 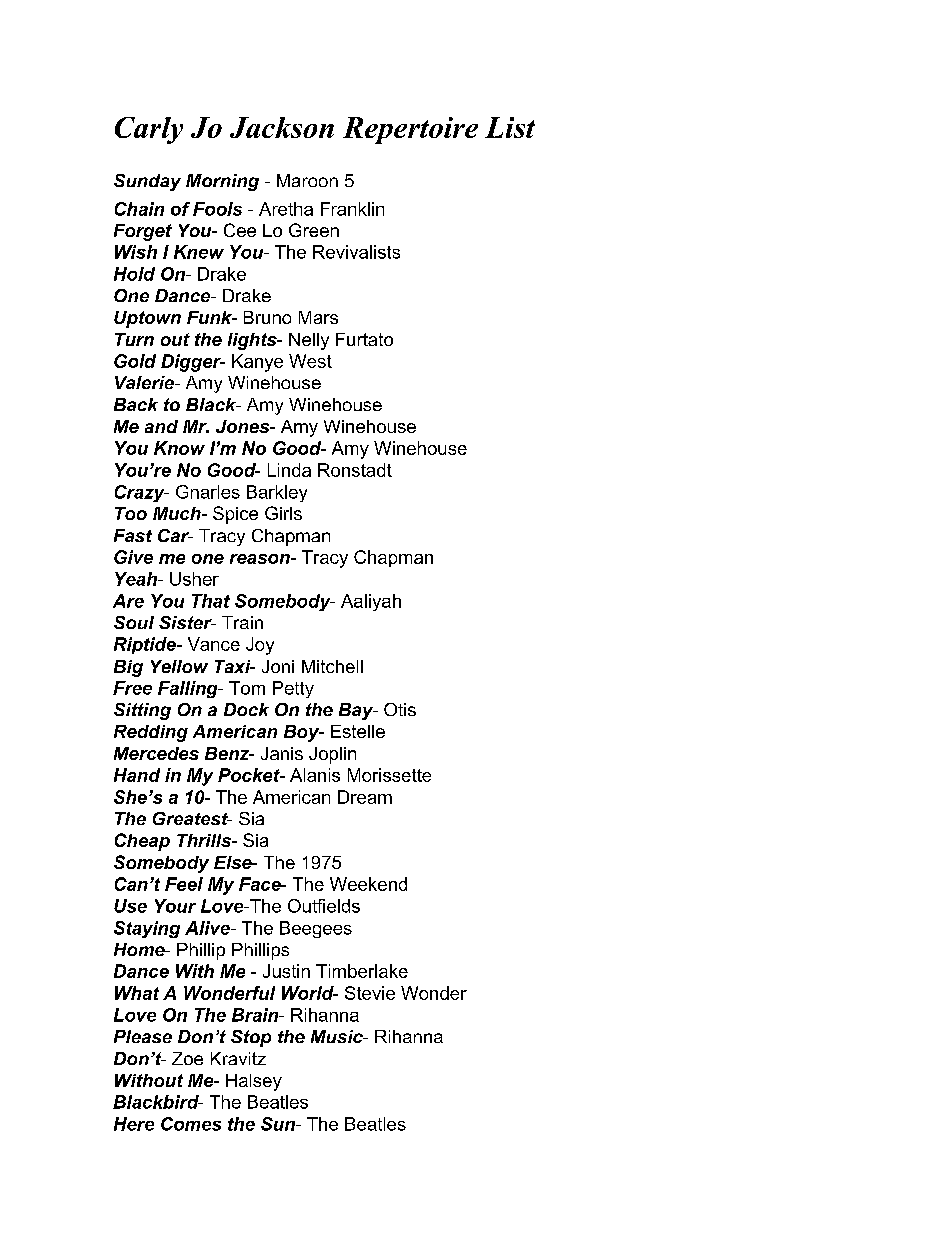 I want to click on Ronstadt, so click(x=355, y=470).
